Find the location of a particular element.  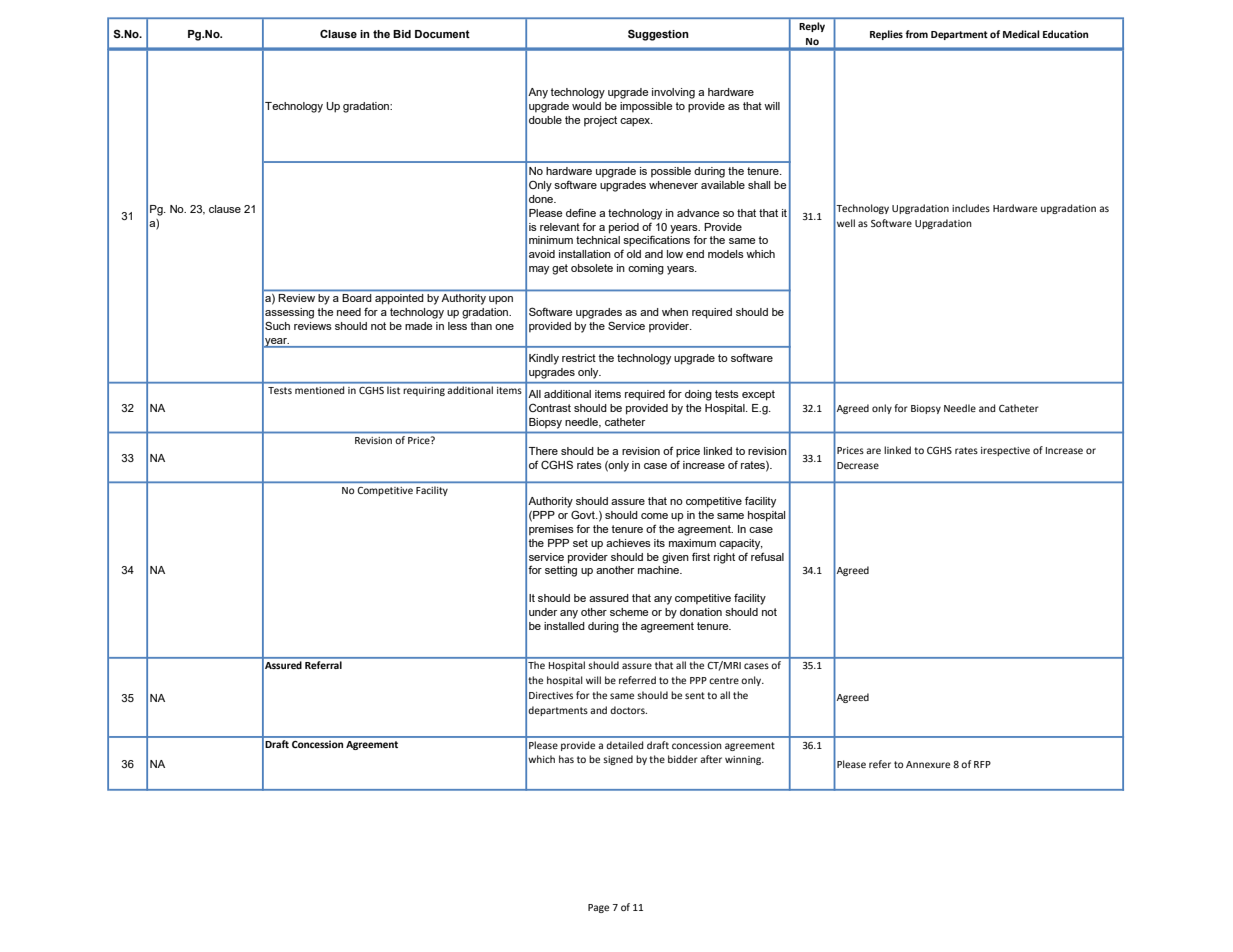

Board is located at coordinates (357, 298).
